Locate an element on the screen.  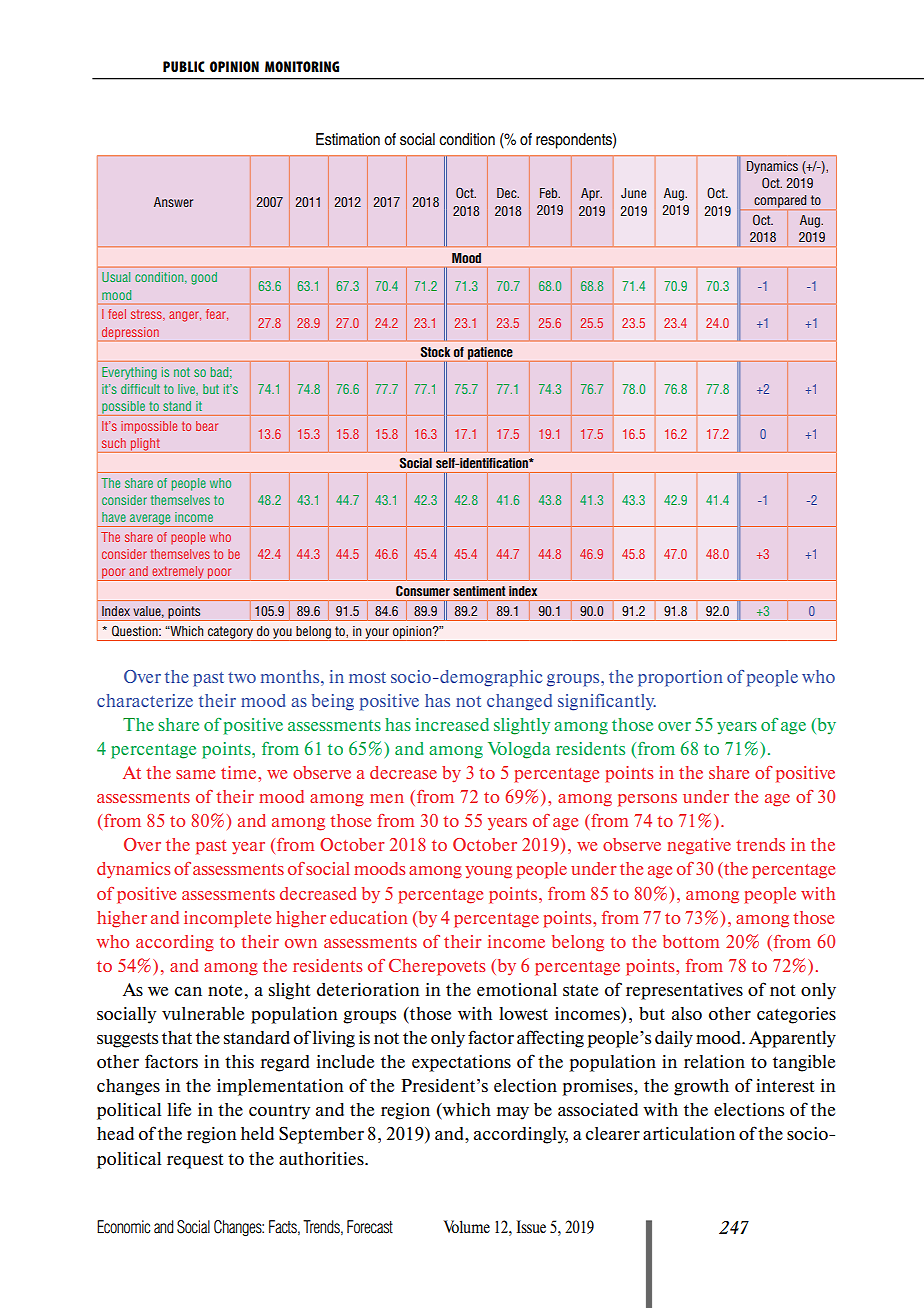
articulation is located at coordinates (689, 1133).
